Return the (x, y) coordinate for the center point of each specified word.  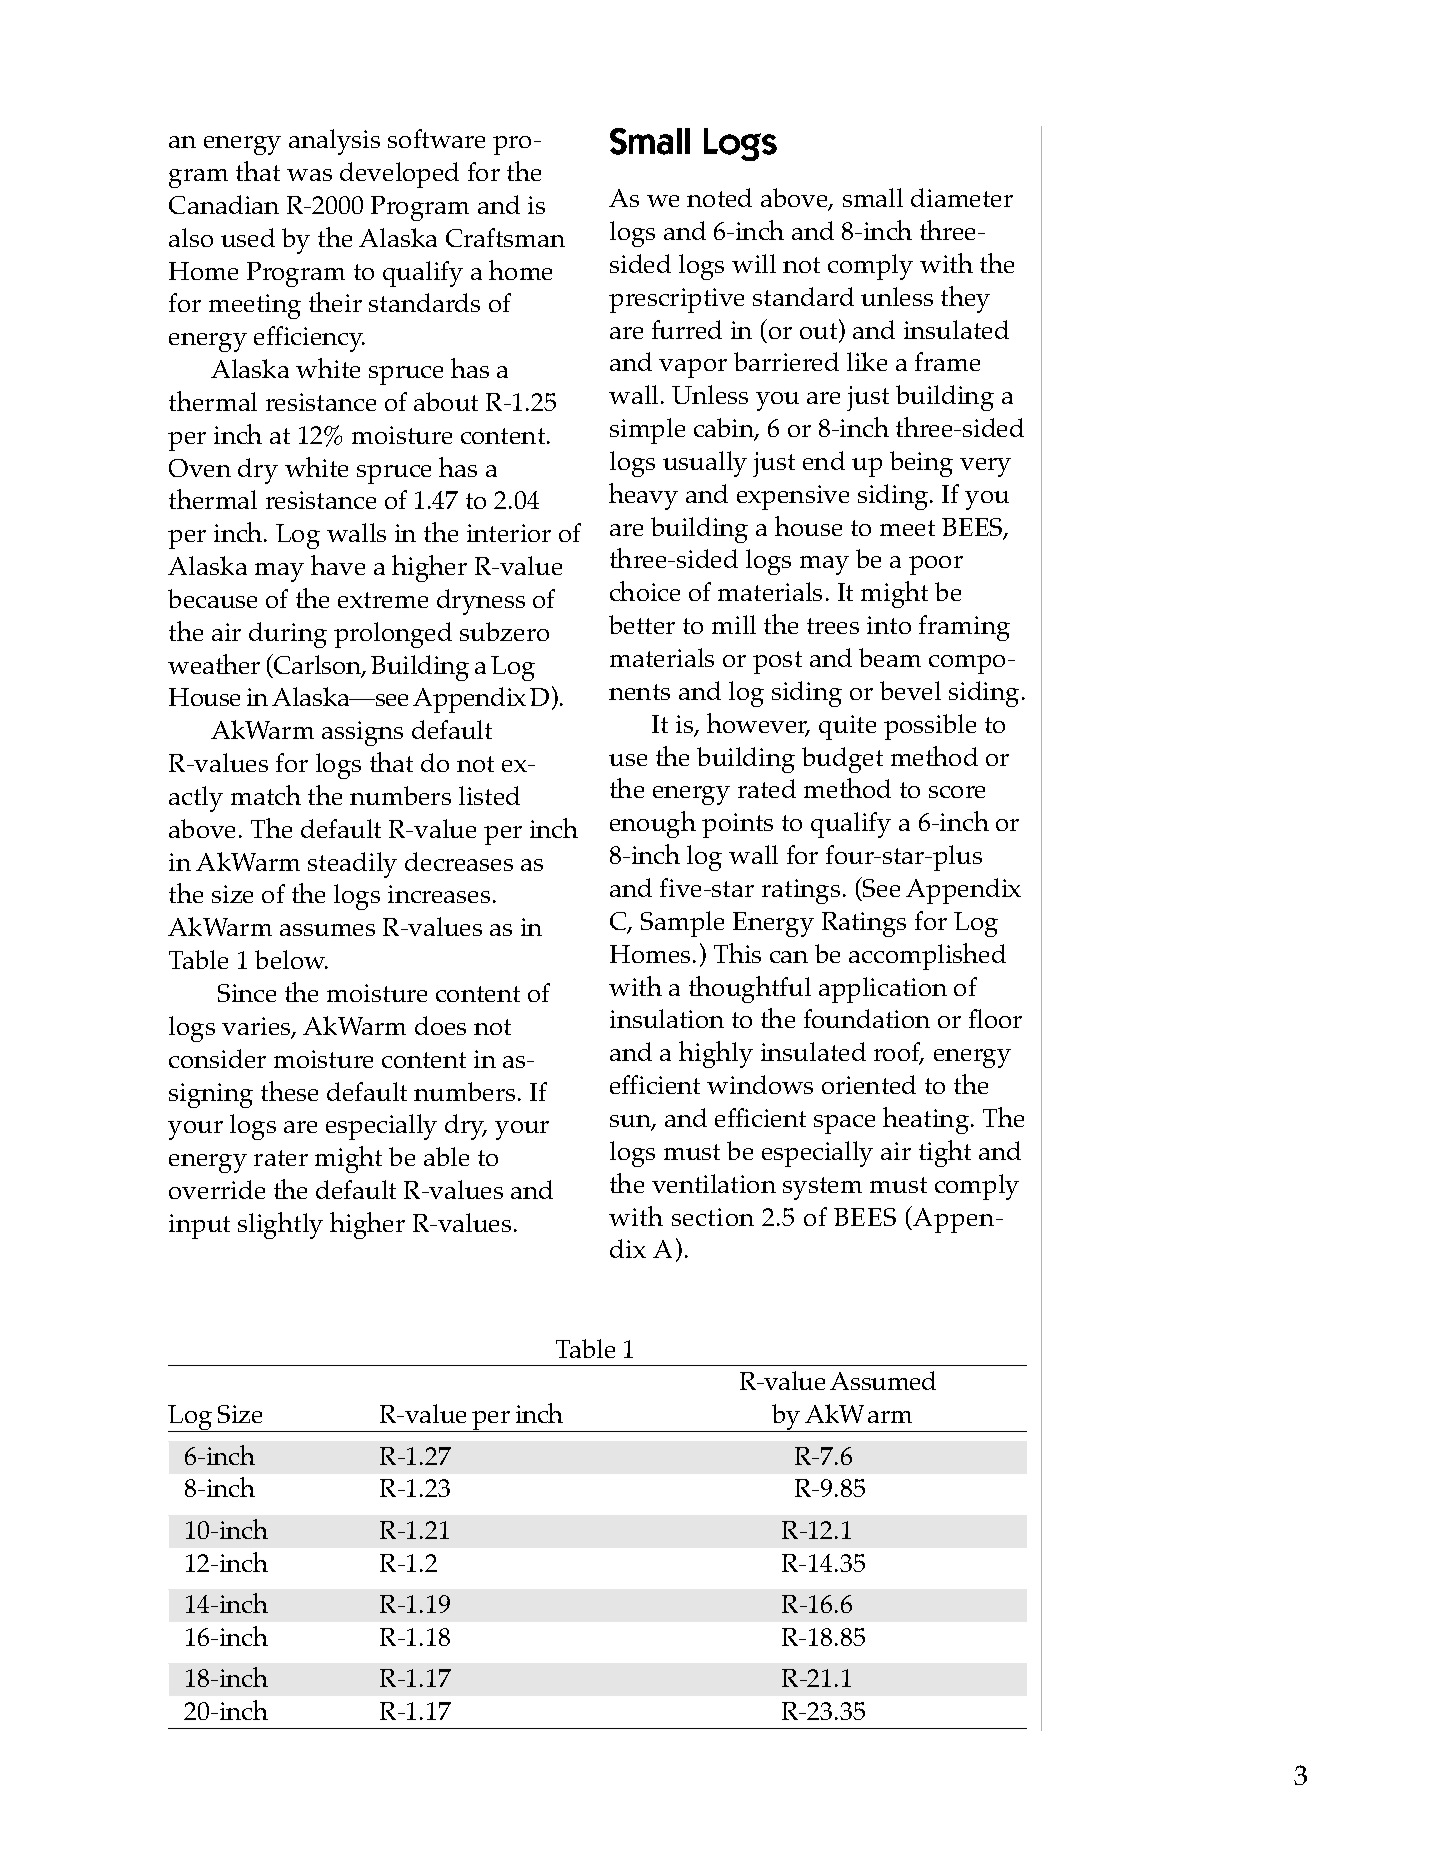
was (309, 175)
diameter (962, 197)
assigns (362, 733)
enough (653, 824)
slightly (280, 1225)
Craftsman (505, 237)
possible (930, 727)
